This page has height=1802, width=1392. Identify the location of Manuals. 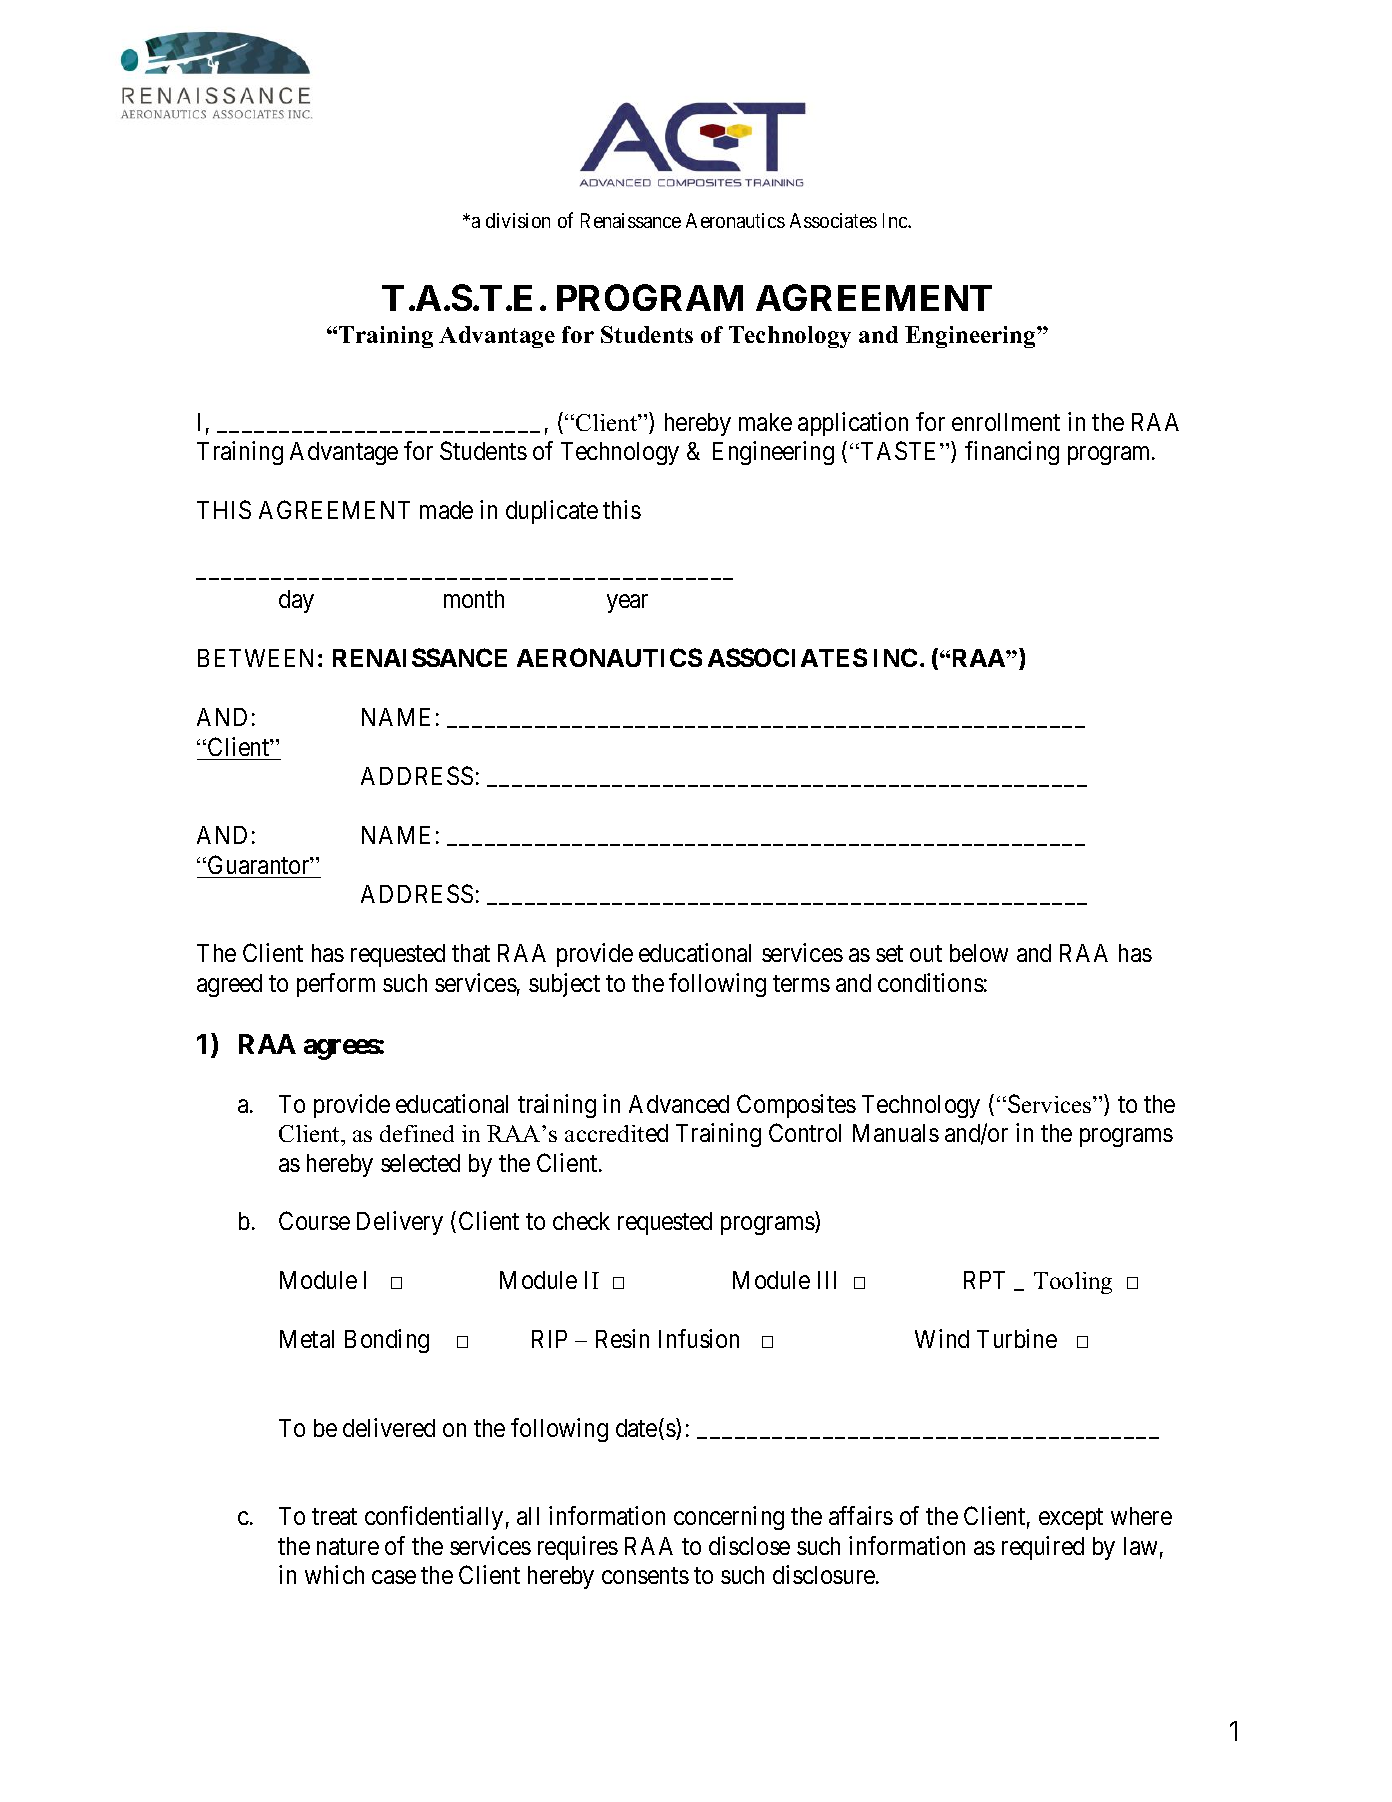
(896, 1133).
